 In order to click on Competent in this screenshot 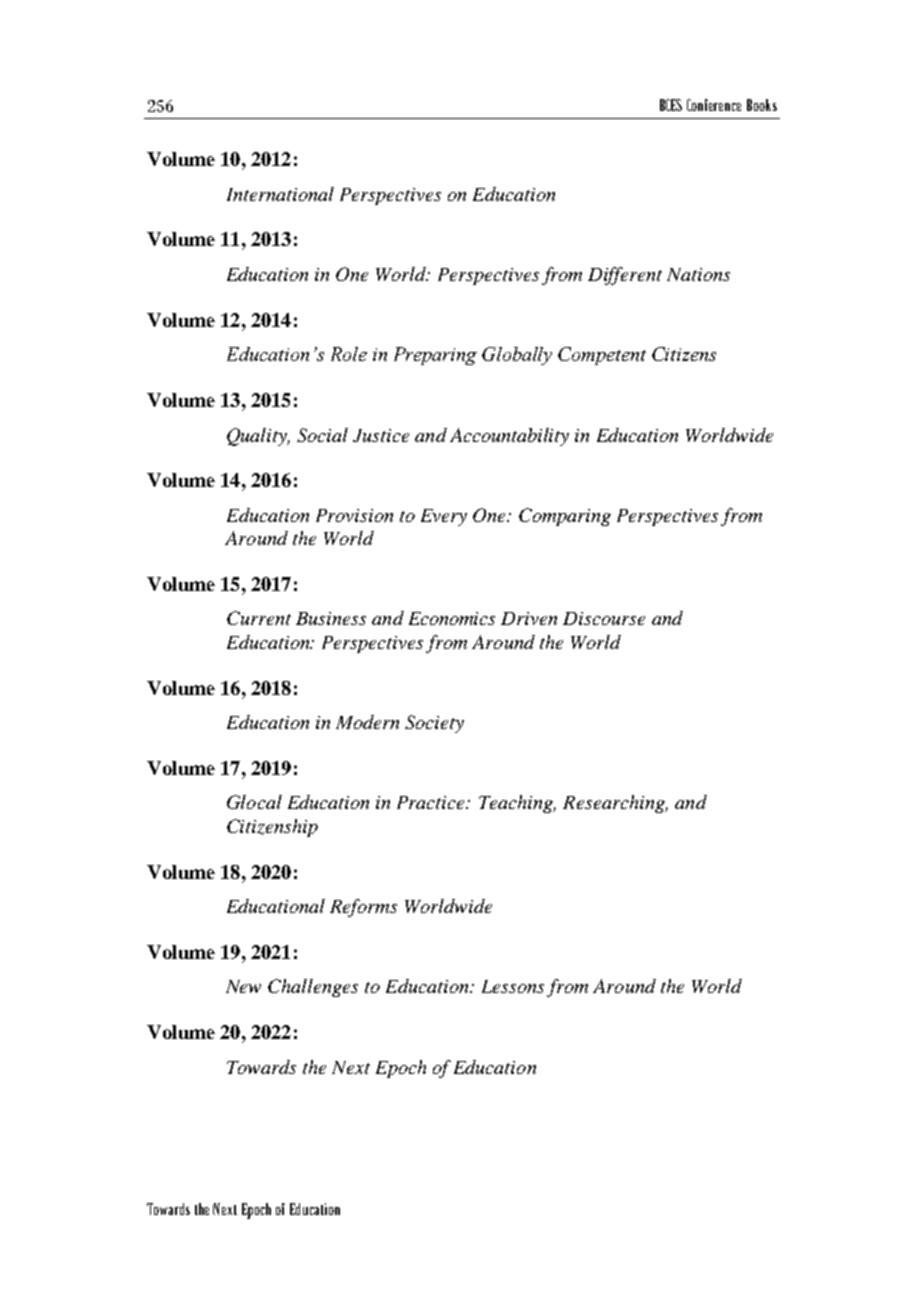, I will do `click(602, 356)`.
